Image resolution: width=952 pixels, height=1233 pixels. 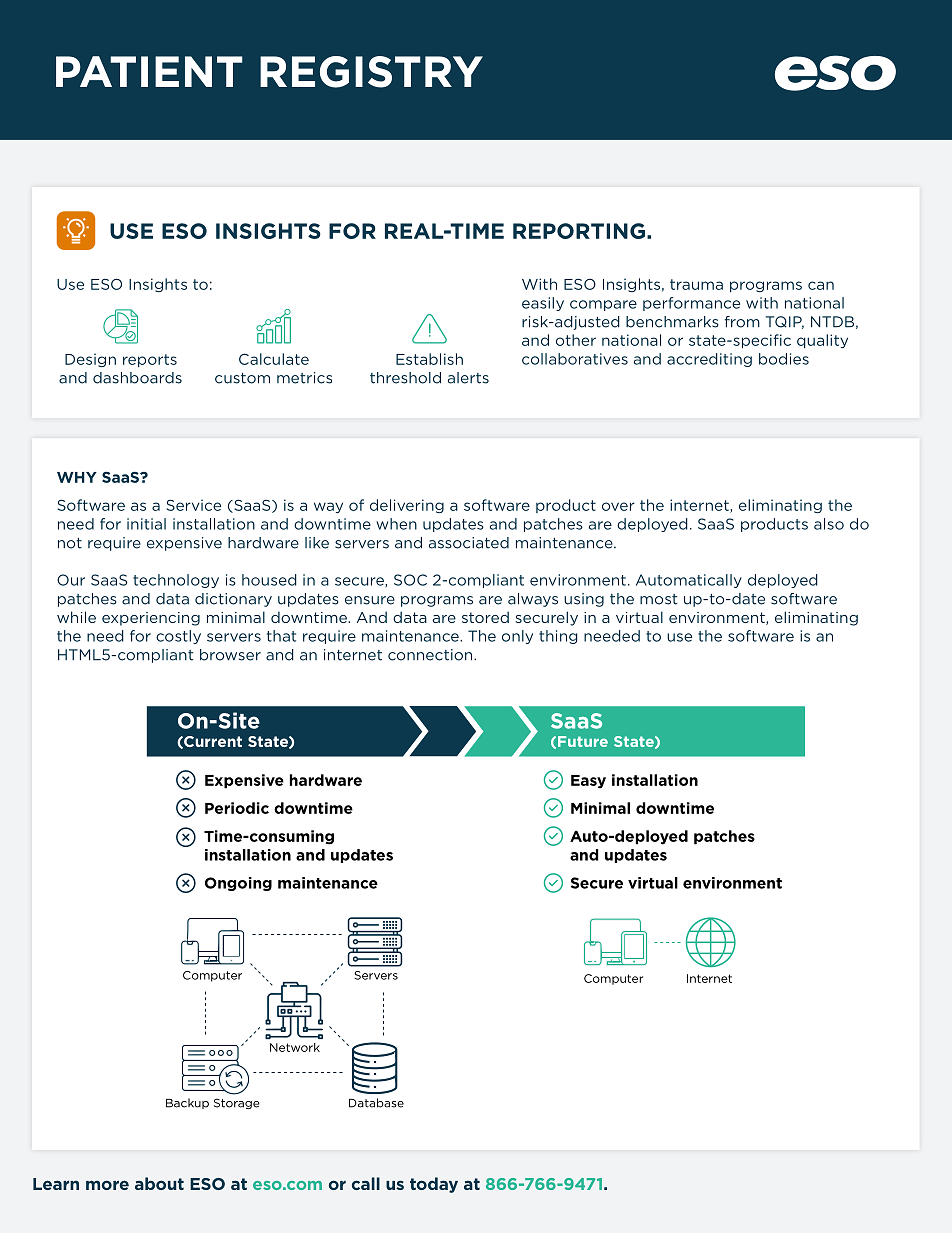 What do you see at coordinates (295, 1047) in the page?
I see `Network` at bounding box center [295, 1047].
